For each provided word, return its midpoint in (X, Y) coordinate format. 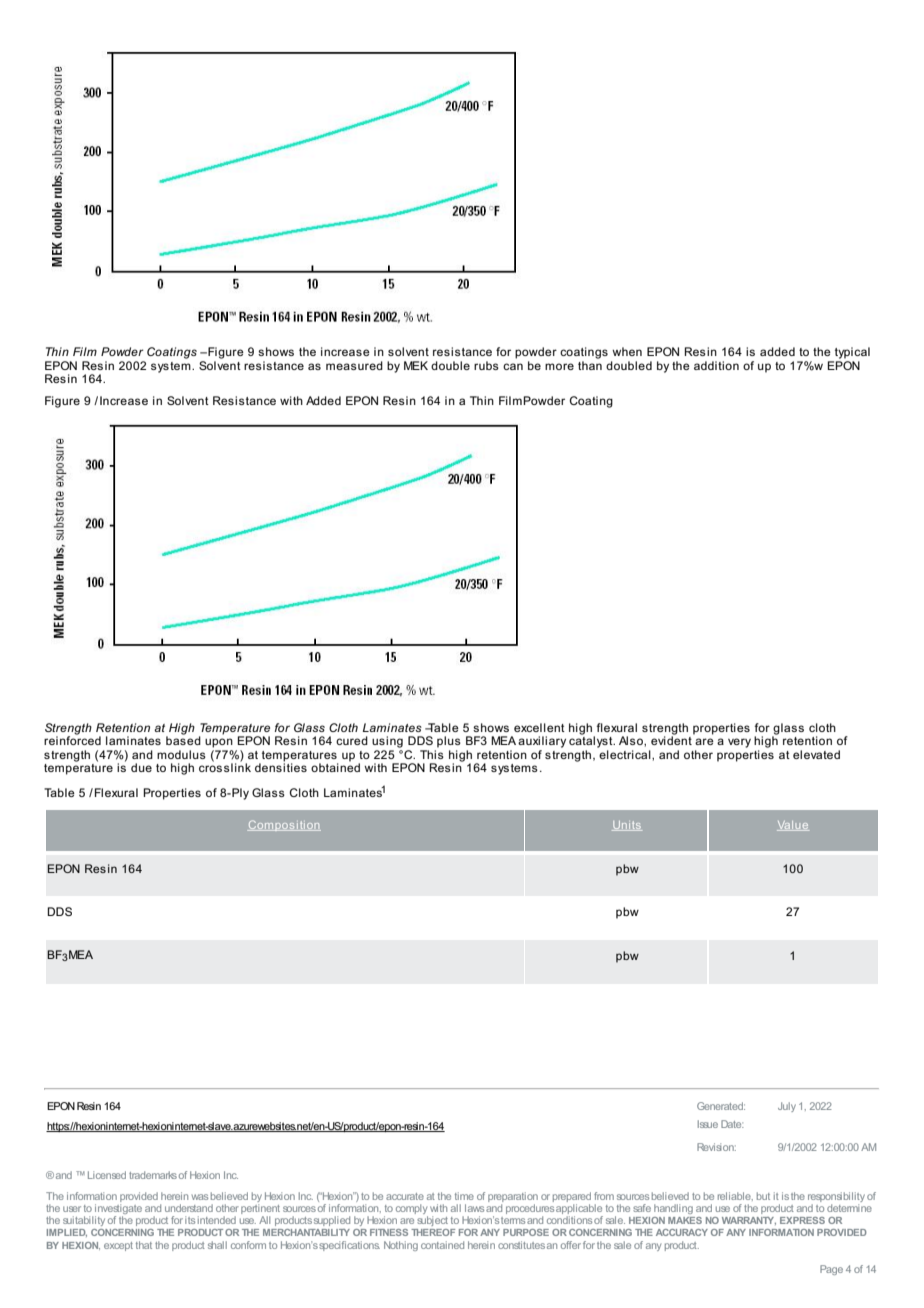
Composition (284, 825)
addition (716, 365)
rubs (486, 365)
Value (793, 826)
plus (449, 742)
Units (627, 826)
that (144, 1245)
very (739, 743)
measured (354, 365)
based (183, 739)
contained (442, 1245)
